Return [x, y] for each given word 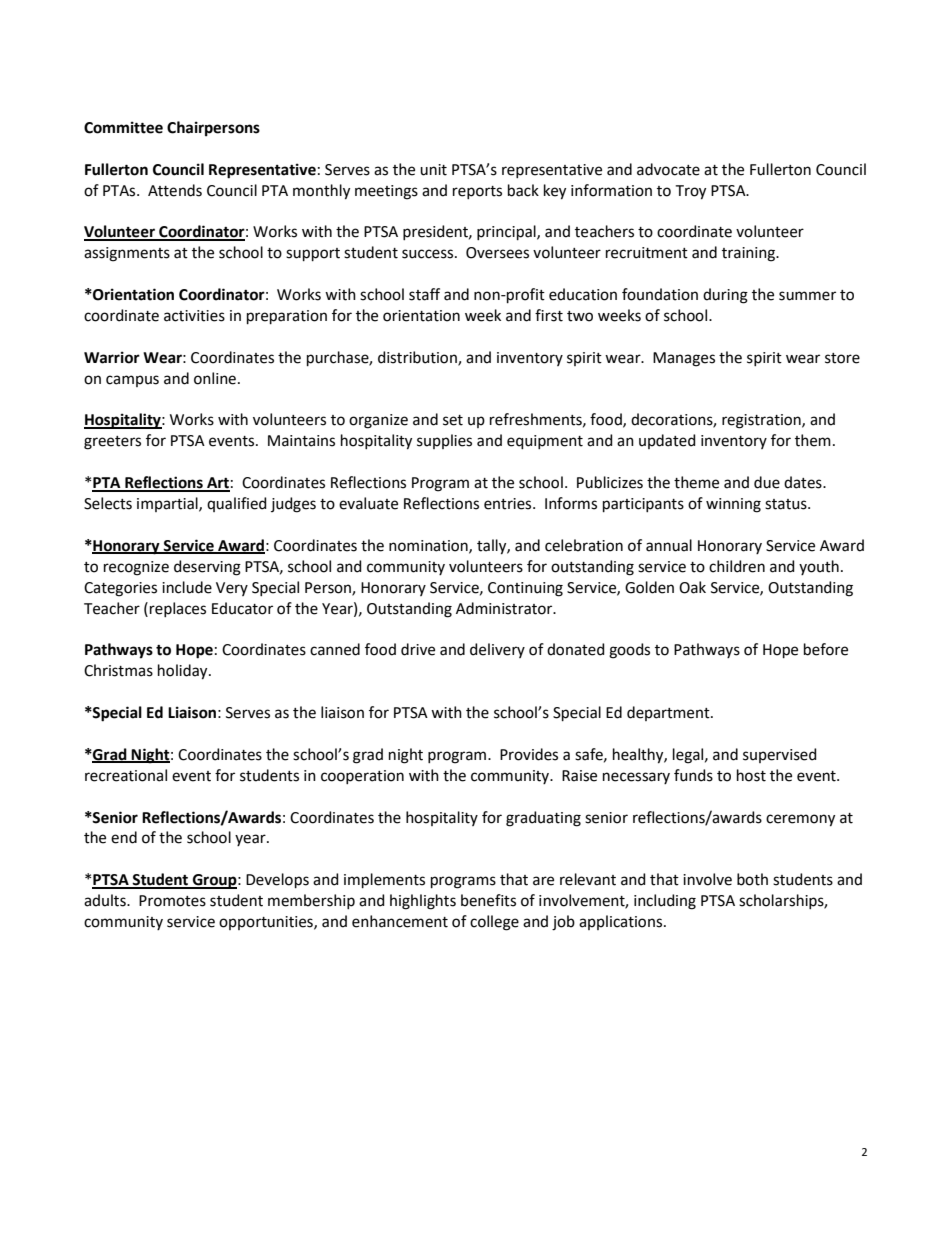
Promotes [172, 901]
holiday [184, 672]
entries [509, 504]
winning [733, 505]
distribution [418, 358]
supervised [780, 755]
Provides [529, 754]
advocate [668, 169]
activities [194, 316]
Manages [684, 359]
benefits [488, 900]
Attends [175, 190]
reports [477, 192]
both [752, 879]
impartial [168, 504]
